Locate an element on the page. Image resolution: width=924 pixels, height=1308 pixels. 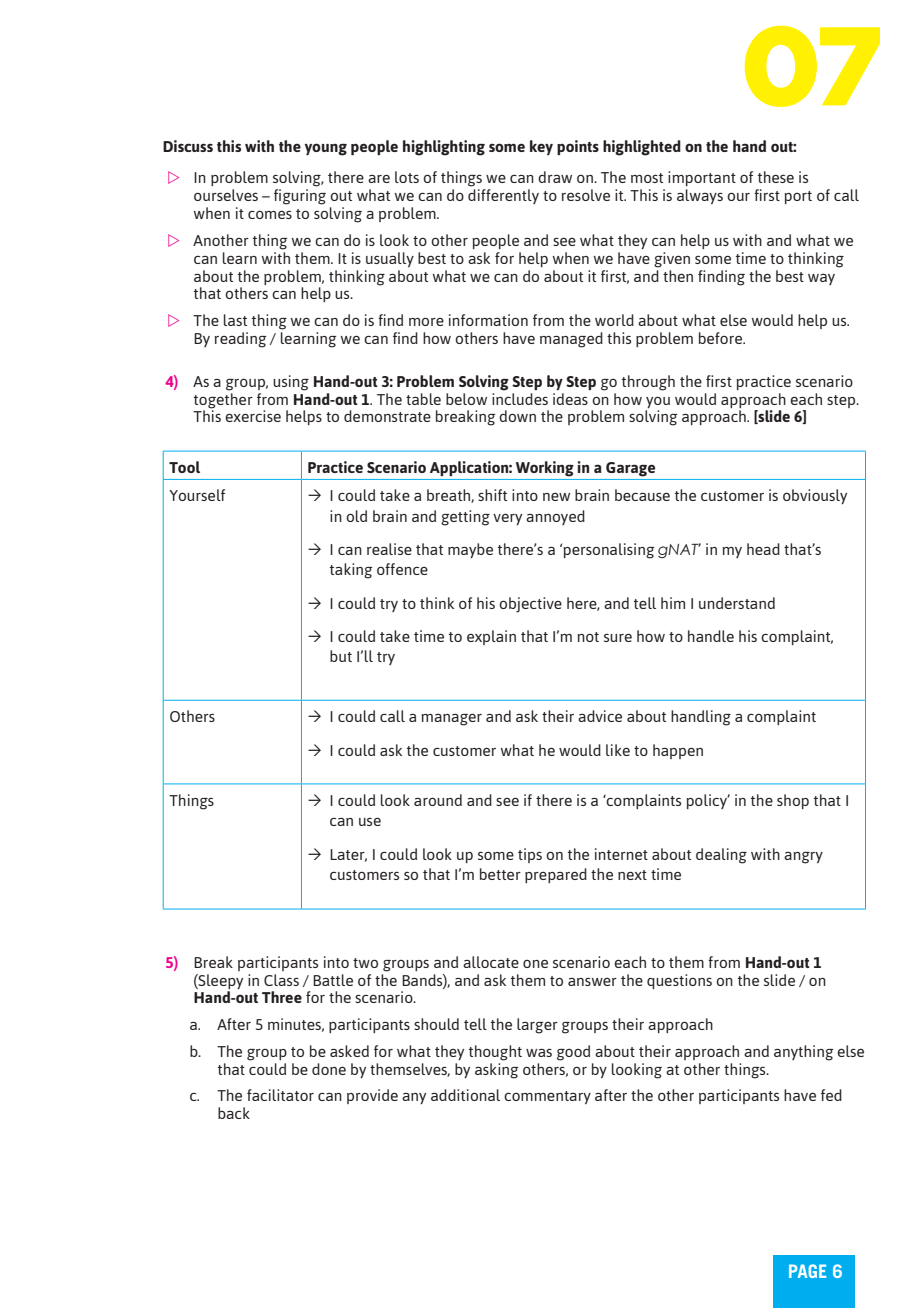
but is located at coordinates (341, 656).
